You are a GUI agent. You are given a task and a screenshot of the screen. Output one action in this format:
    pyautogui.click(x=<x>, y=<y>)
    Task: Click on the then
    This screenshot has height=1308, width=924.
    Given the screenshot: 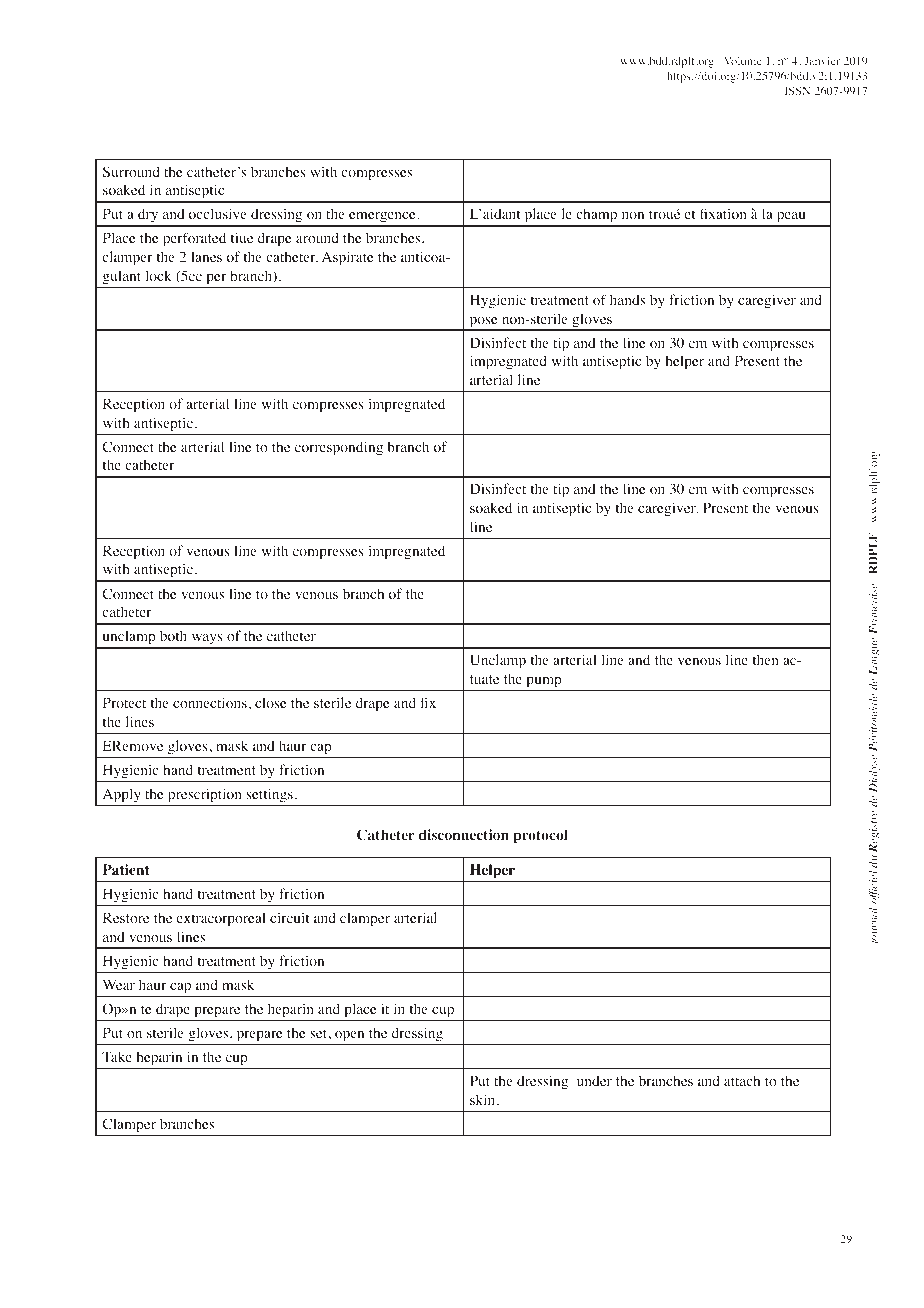 What is the action you would take?
    pyautogui.click(x=765, y=659)
